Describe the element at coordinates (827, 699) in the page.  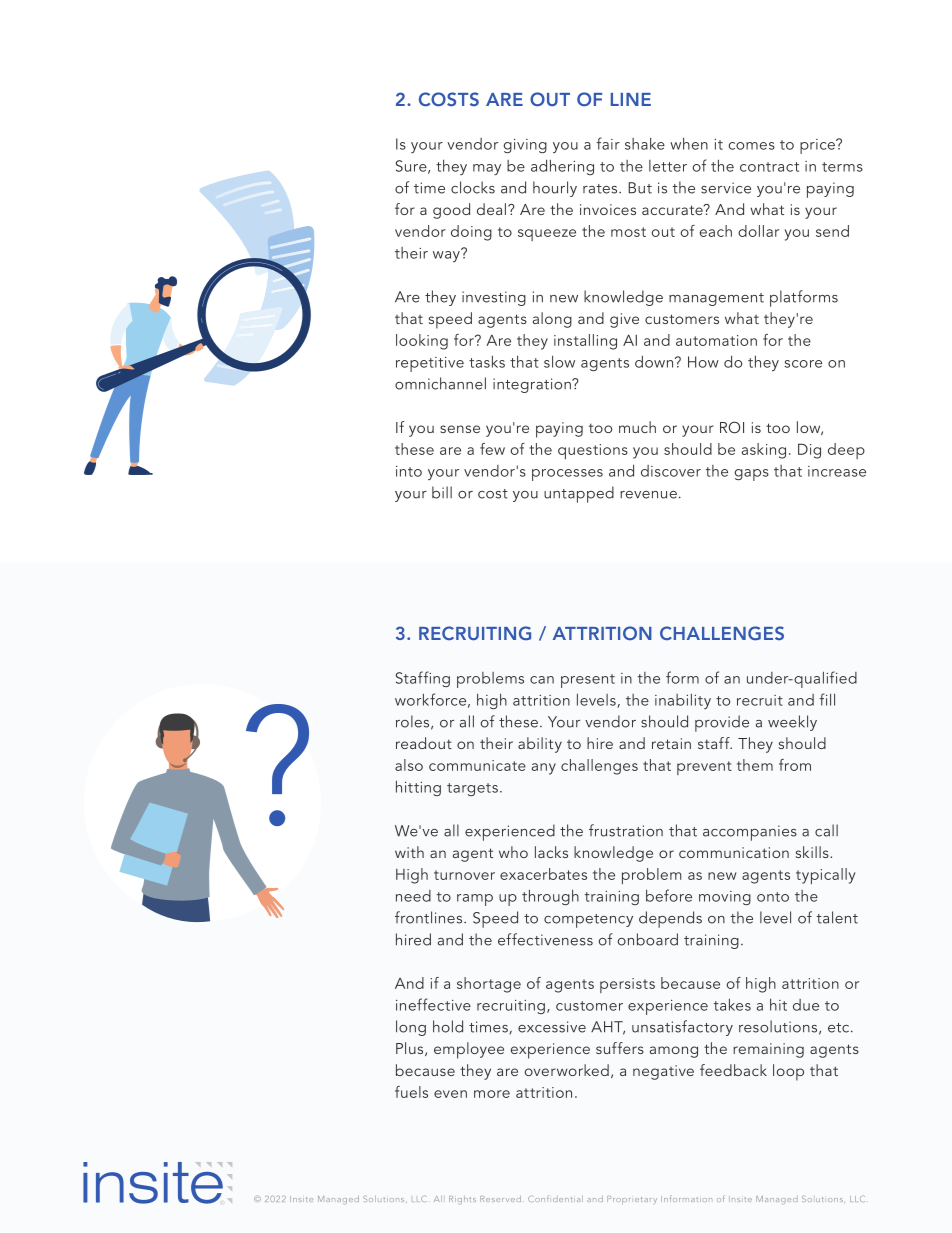
I see `fill` at that location.
